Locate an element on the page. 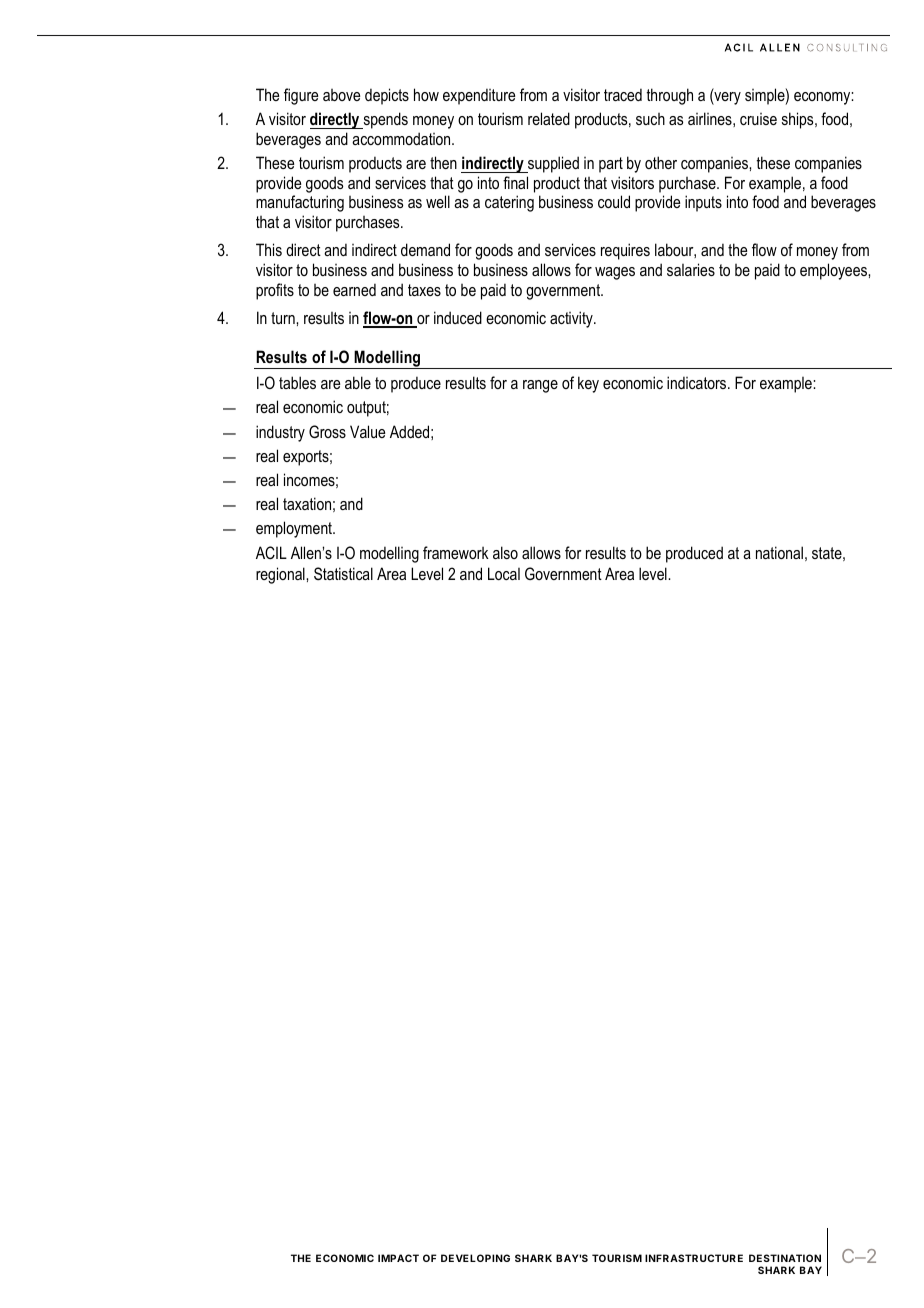  Gross is located at coordinates (327, 431).
